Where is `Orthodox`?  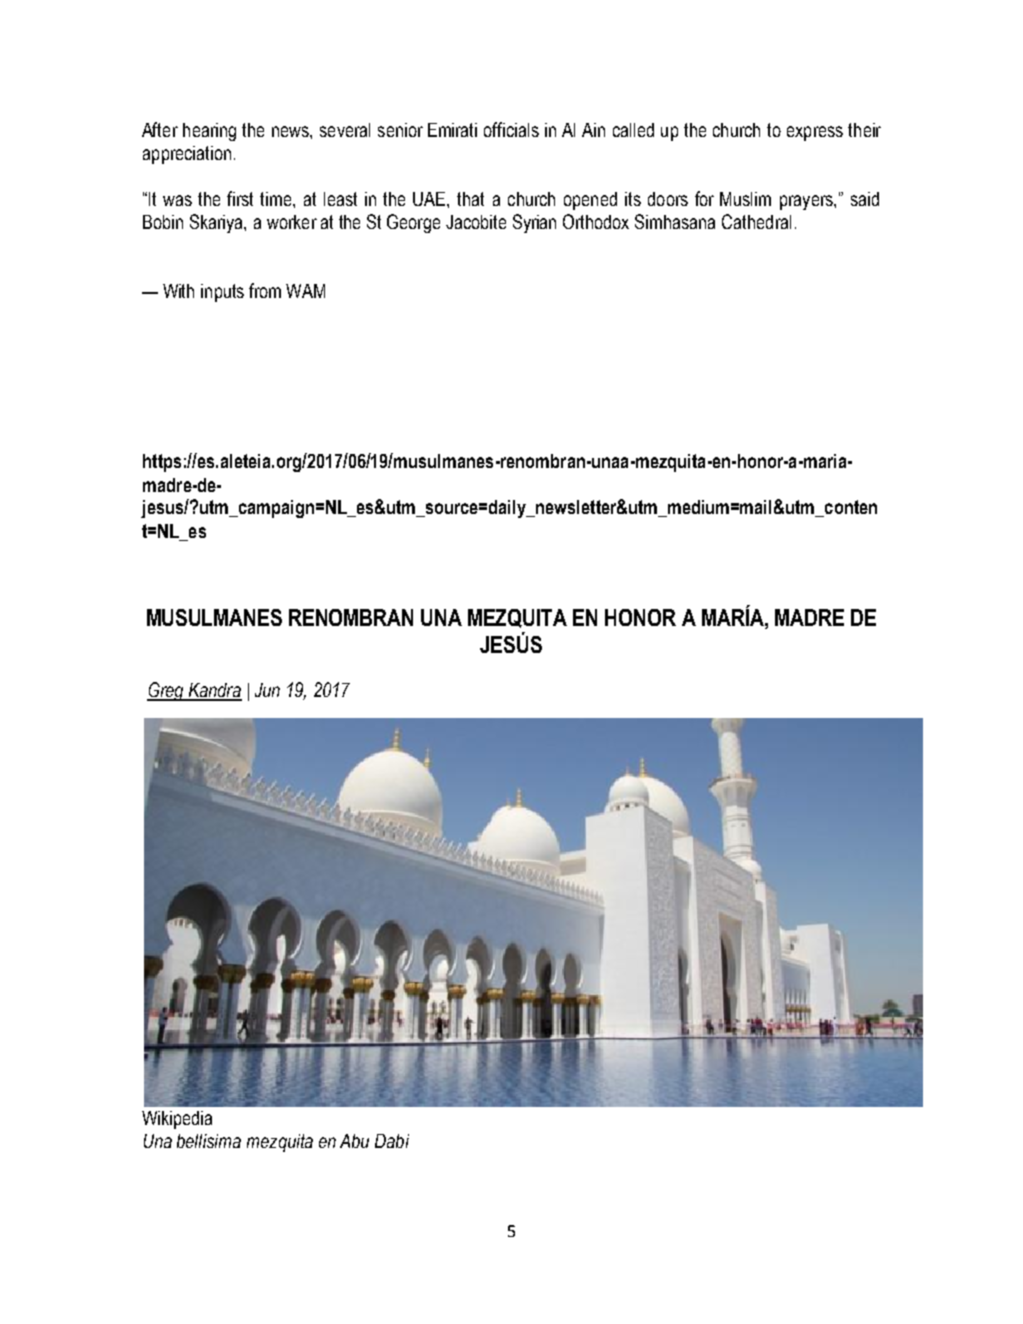 Orthodox is located at coordinates (596, 221).
